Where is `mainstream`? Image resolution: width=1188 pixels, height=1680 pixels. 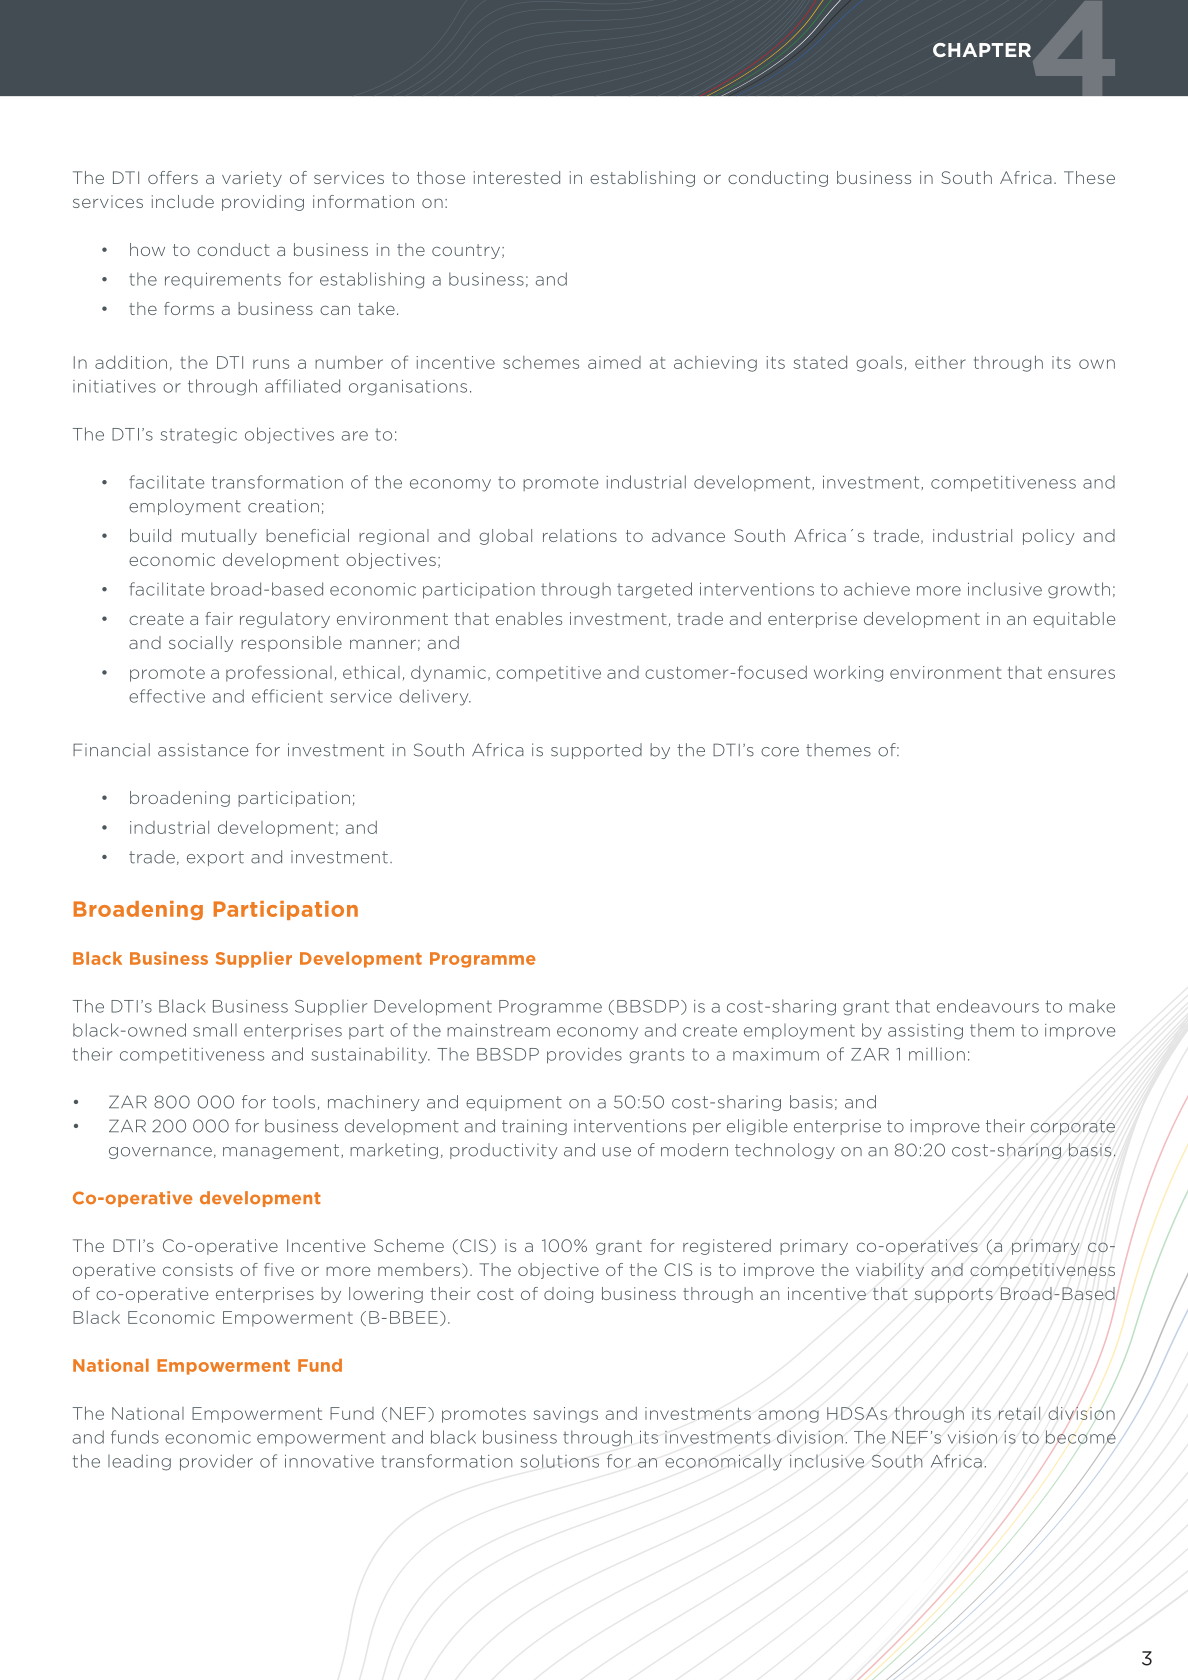 mainstream is located at coordinates (498, 1030).
